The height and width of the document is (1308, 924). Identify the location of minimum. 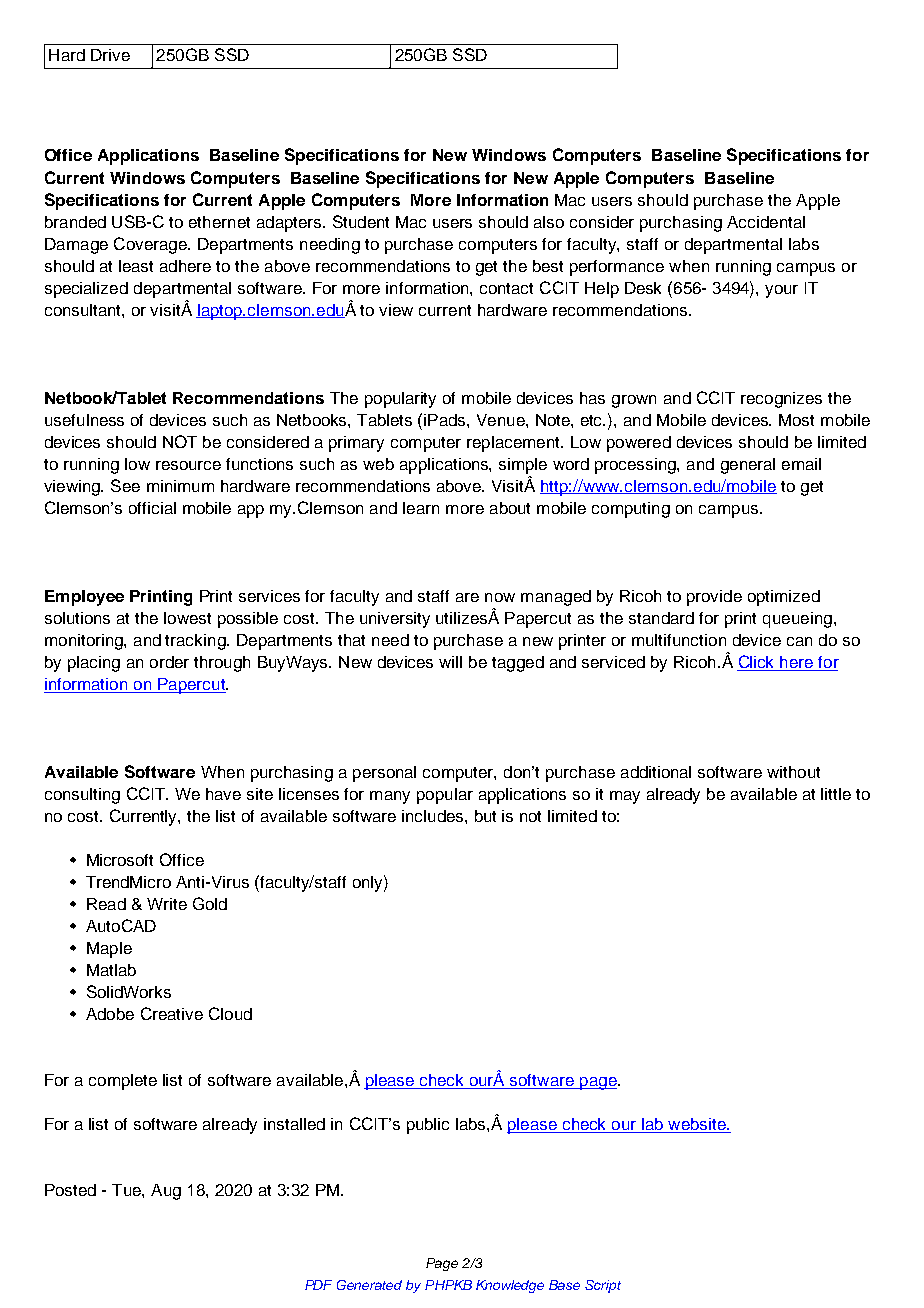
(180, 486).
